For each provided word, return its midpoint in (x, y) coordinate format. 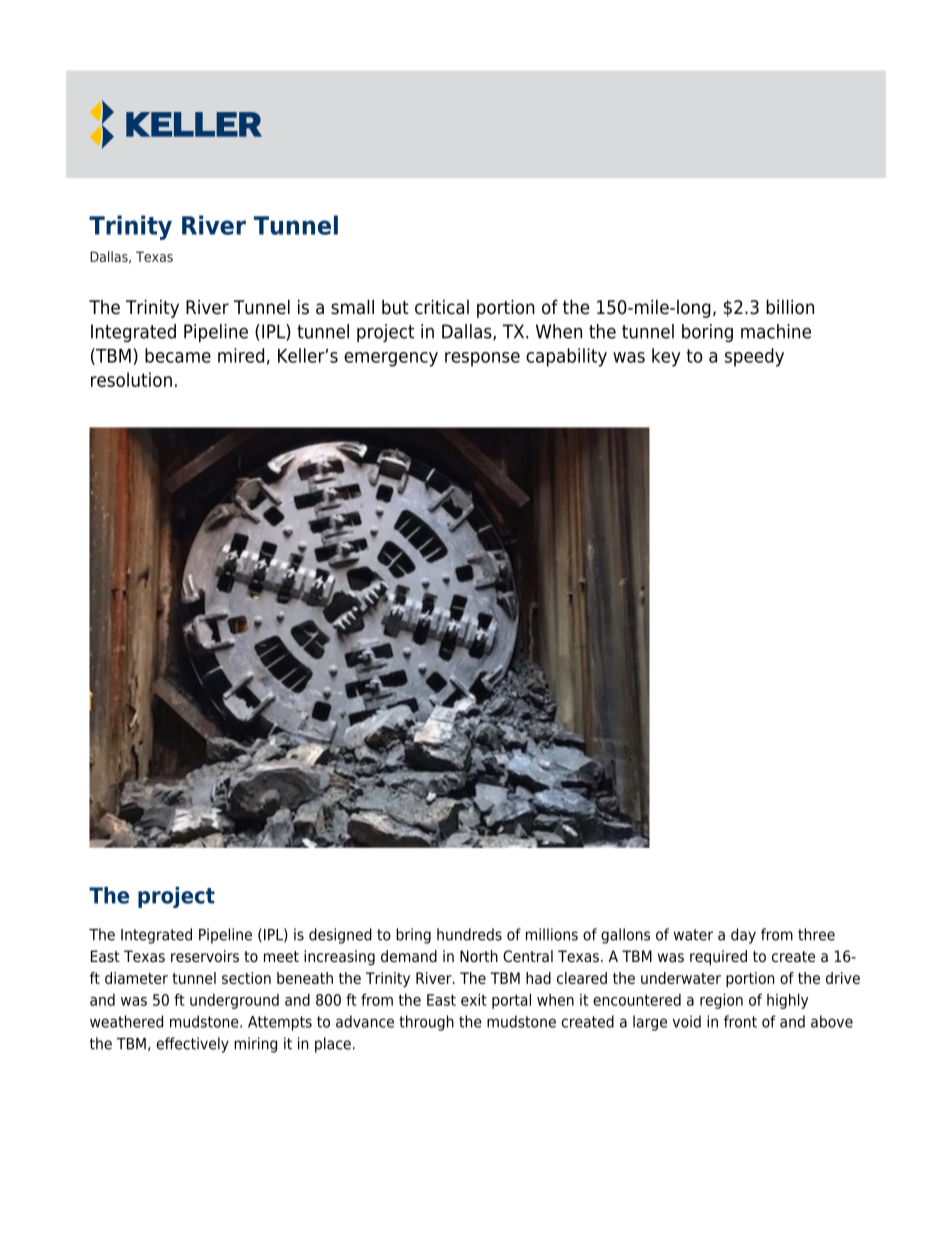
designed (340, 936)
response (482, 359)
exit (474, 999)
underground (234, 1001)
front (740, 1021)
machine (776, 331)
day (743, 936)
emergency (391, 359)
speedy (754, 357)
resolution (131, 379)
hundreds (469, 934)
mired (241, 355)
